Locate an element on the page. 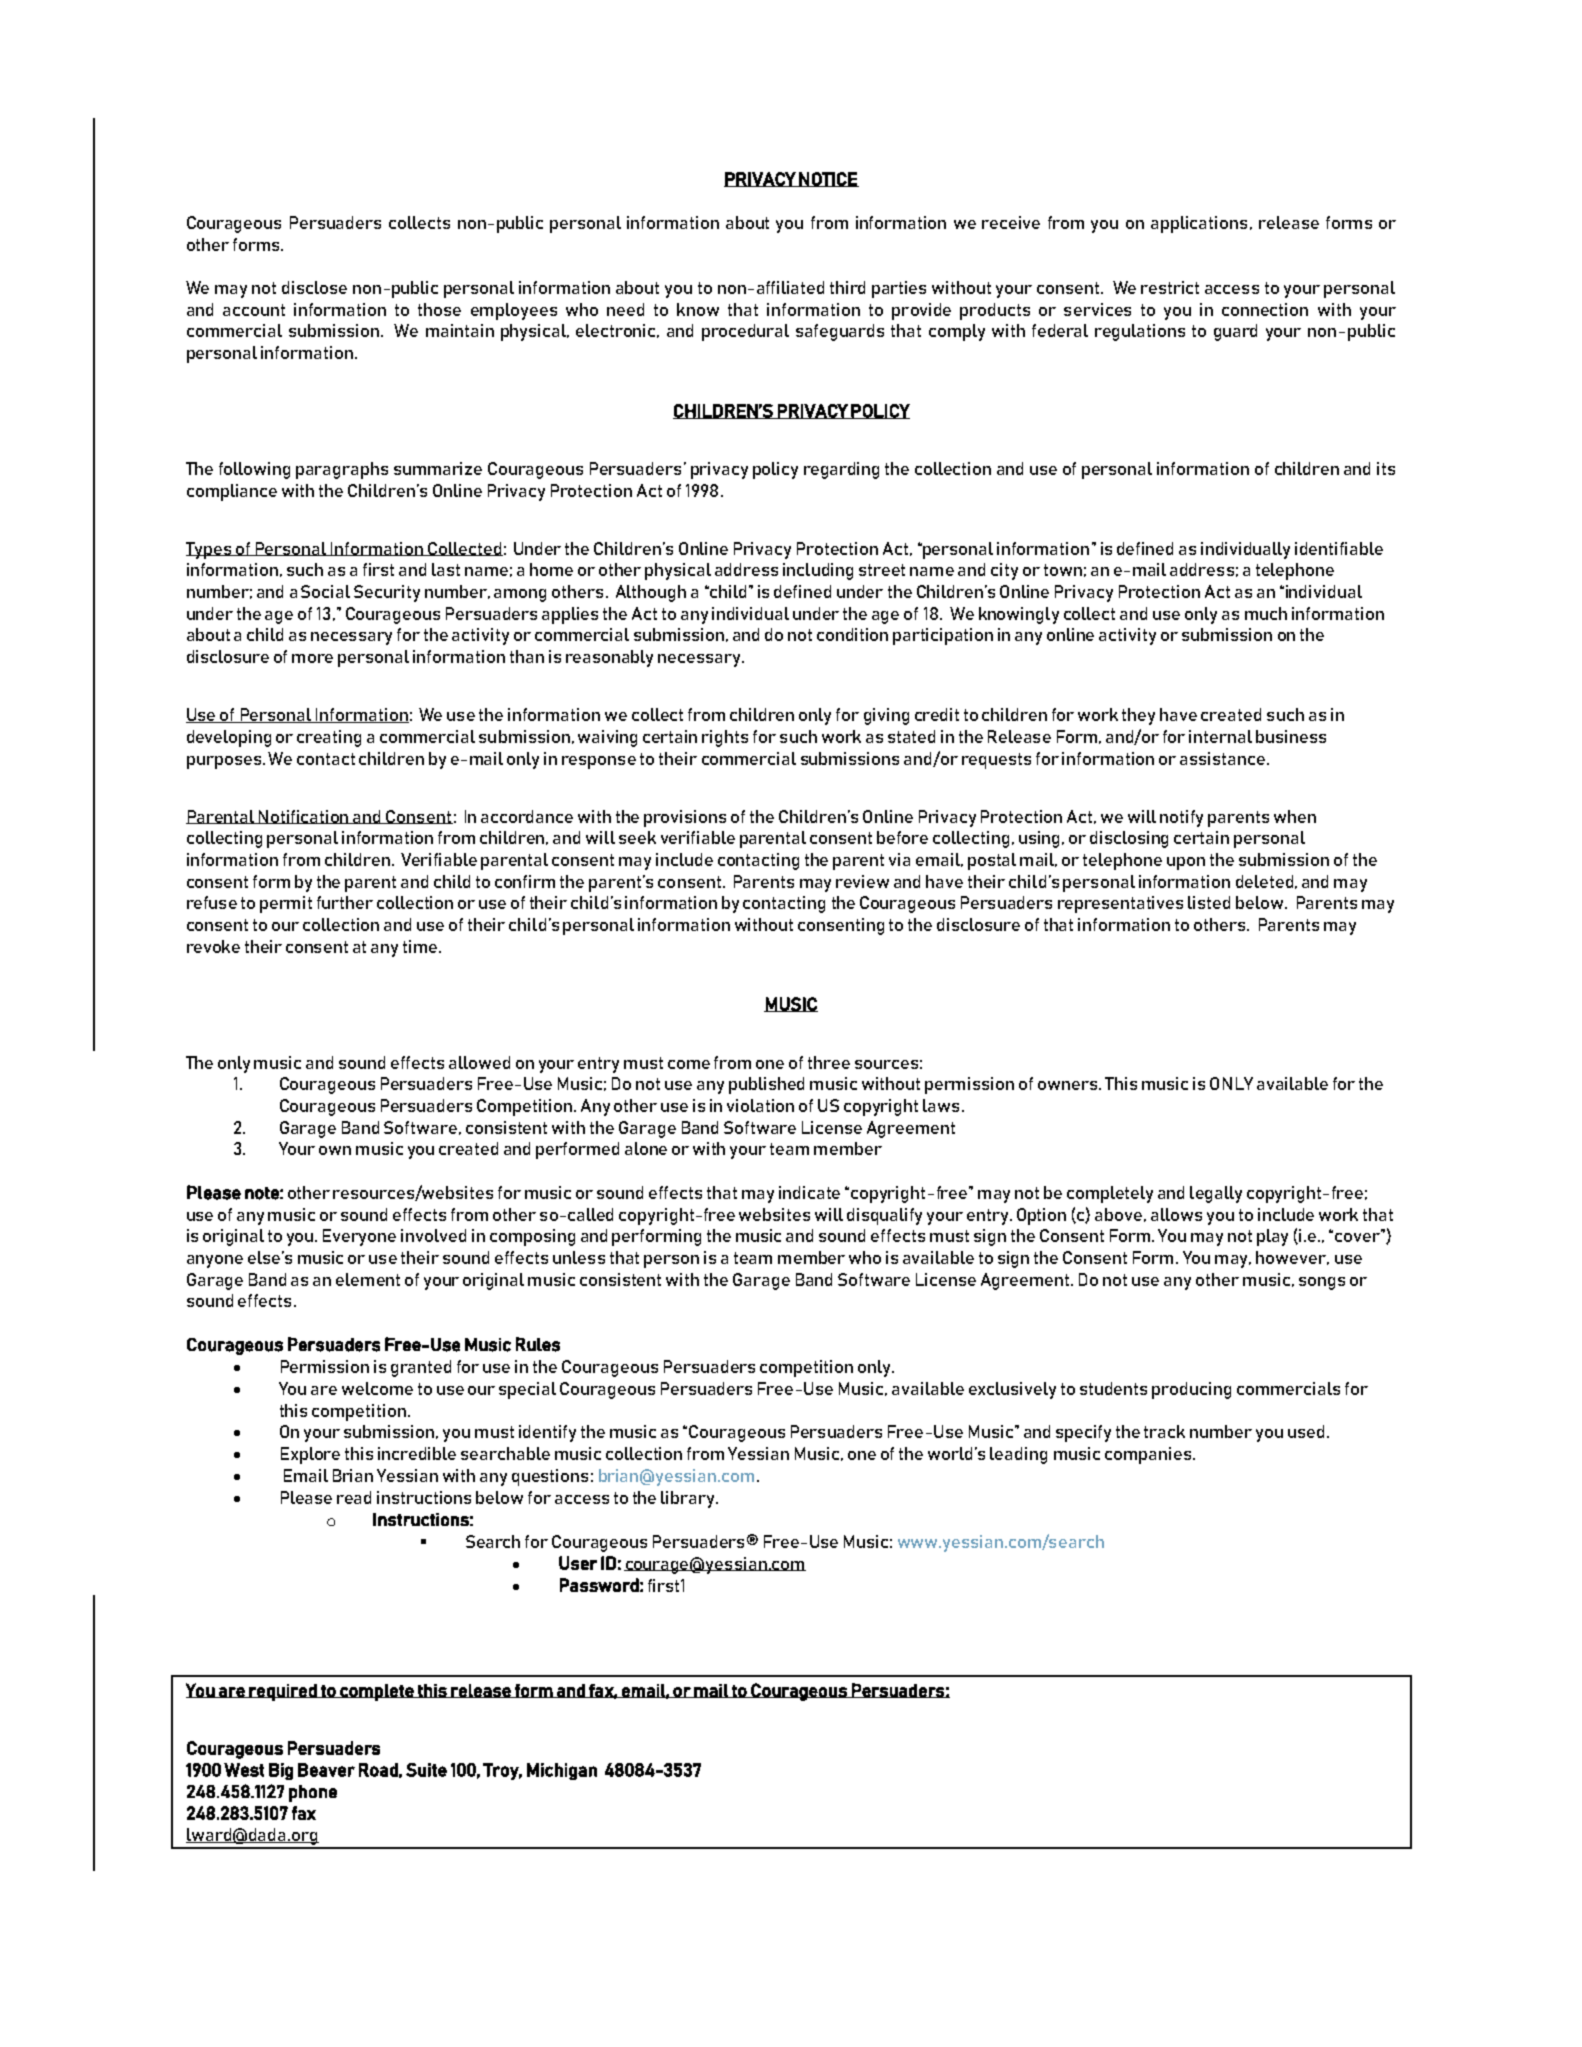  applications is located at coordinates (1199, 224).
